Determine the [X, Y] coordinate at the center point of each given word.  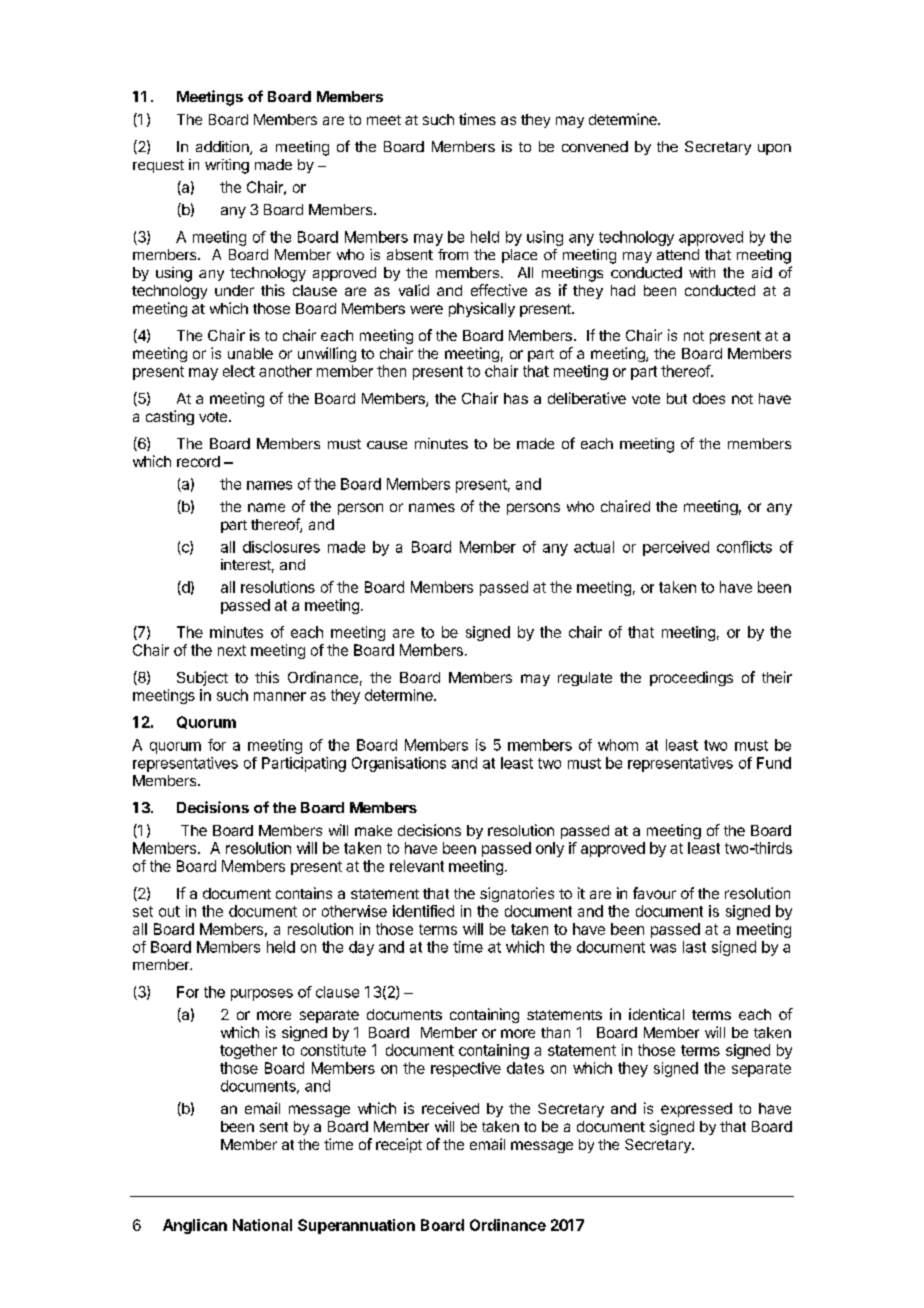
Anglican [195, 1226]
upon [774, 149]
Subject [202, 678]
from [453, 254]
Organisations [399, 764]
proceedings [691, 678]
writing [227, 166]
